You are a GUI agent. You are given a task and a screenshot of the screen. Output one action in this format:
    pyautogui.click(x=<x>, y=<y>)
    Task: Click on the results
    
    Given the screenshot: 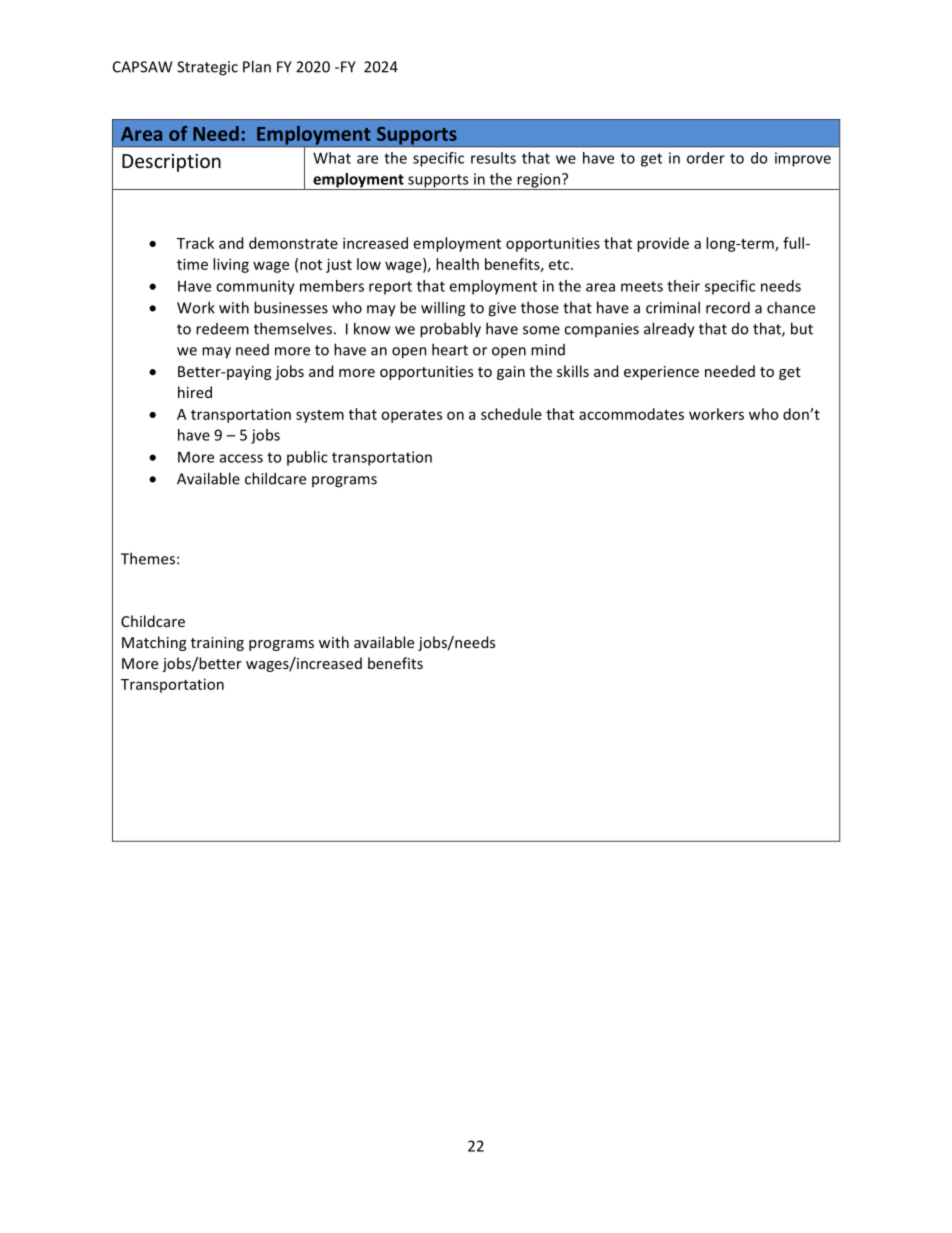 What is the action you would take?
    pyautogui.click(x=493, y=158)
